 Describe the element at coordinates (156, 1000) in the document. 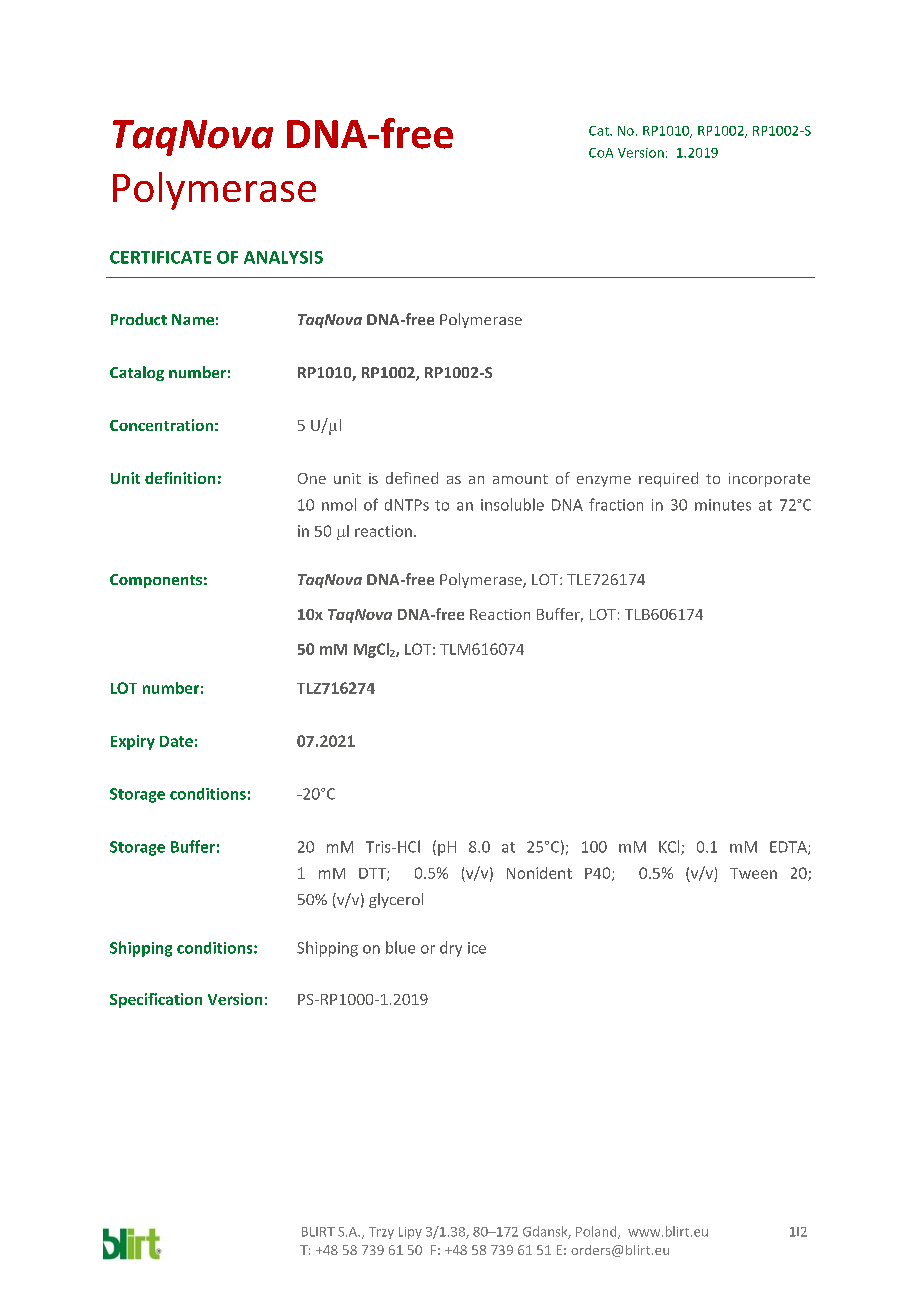

I see `Specification` at that location.
